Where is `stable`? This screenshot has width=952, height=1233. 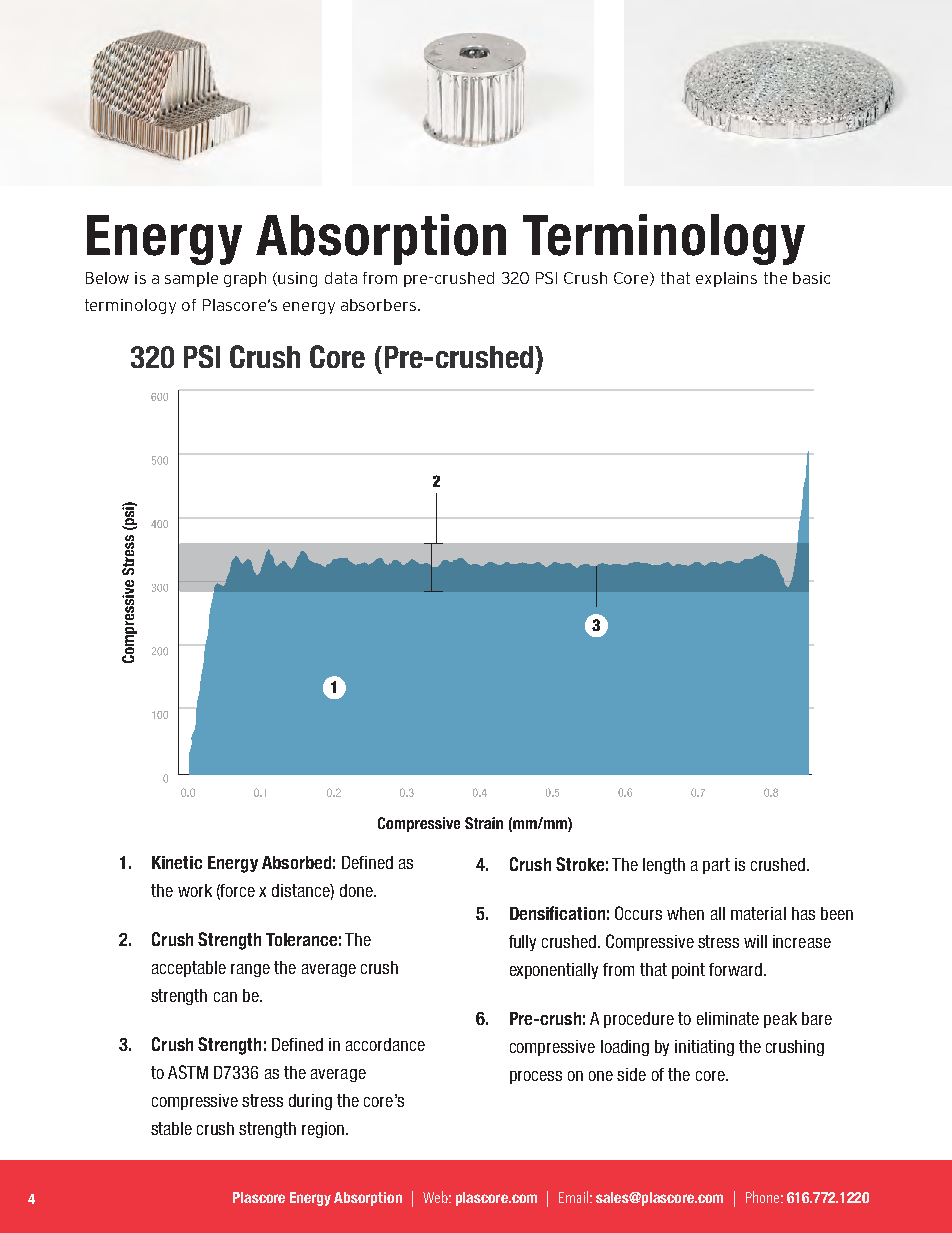
stable is located at coordinates (171, 1128).
